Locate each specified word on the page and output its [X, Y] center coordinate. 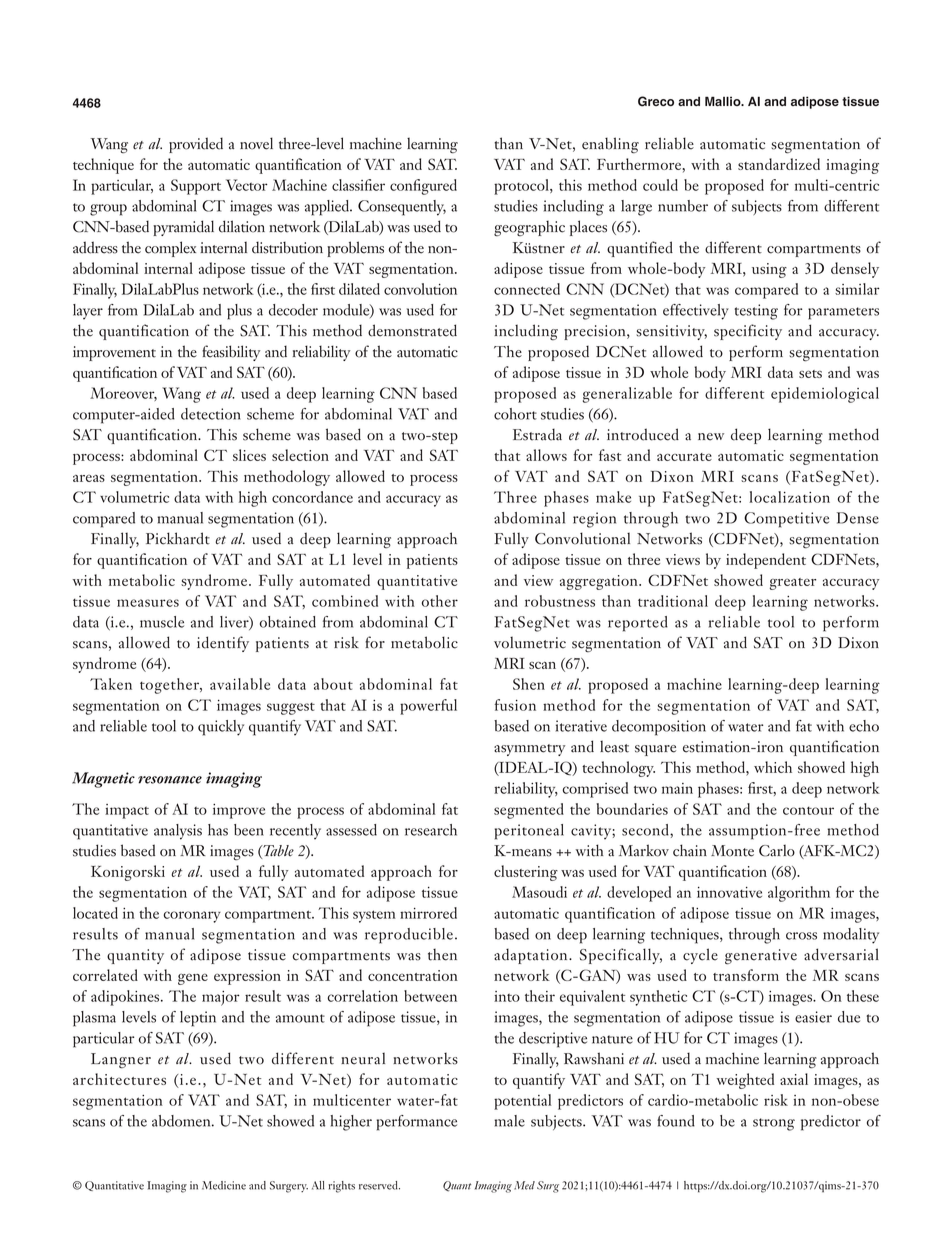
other [440, 601]
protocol [522, 187]
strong [774, 1124]
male [509, 1121]
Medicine [224, 1185]
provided [196, 145]
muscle [162, 622]
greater [793, 584]
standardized [779, 164]
